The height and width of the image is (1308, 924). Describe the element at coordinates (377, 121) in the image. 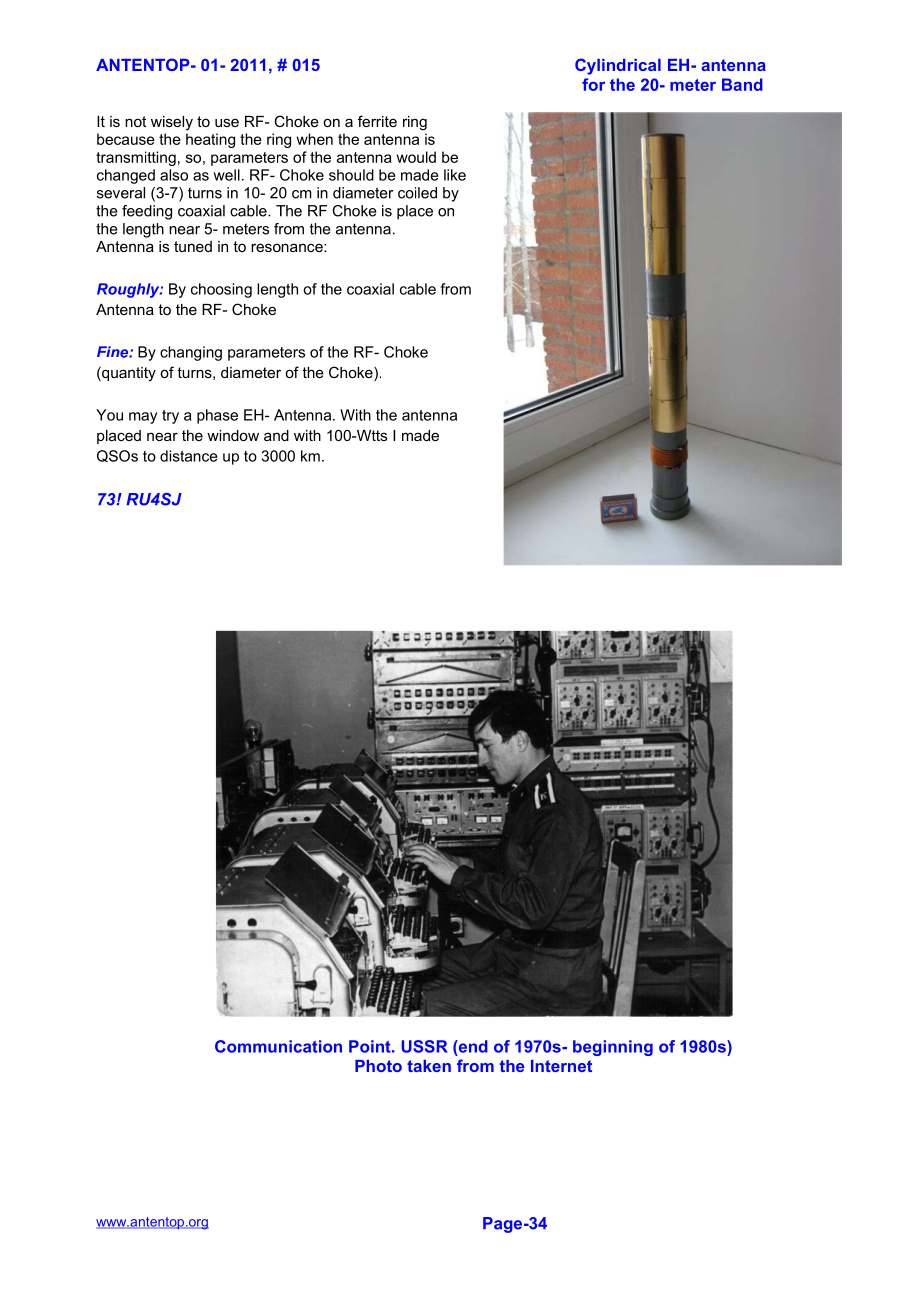

I see `ferrite` at that location.
